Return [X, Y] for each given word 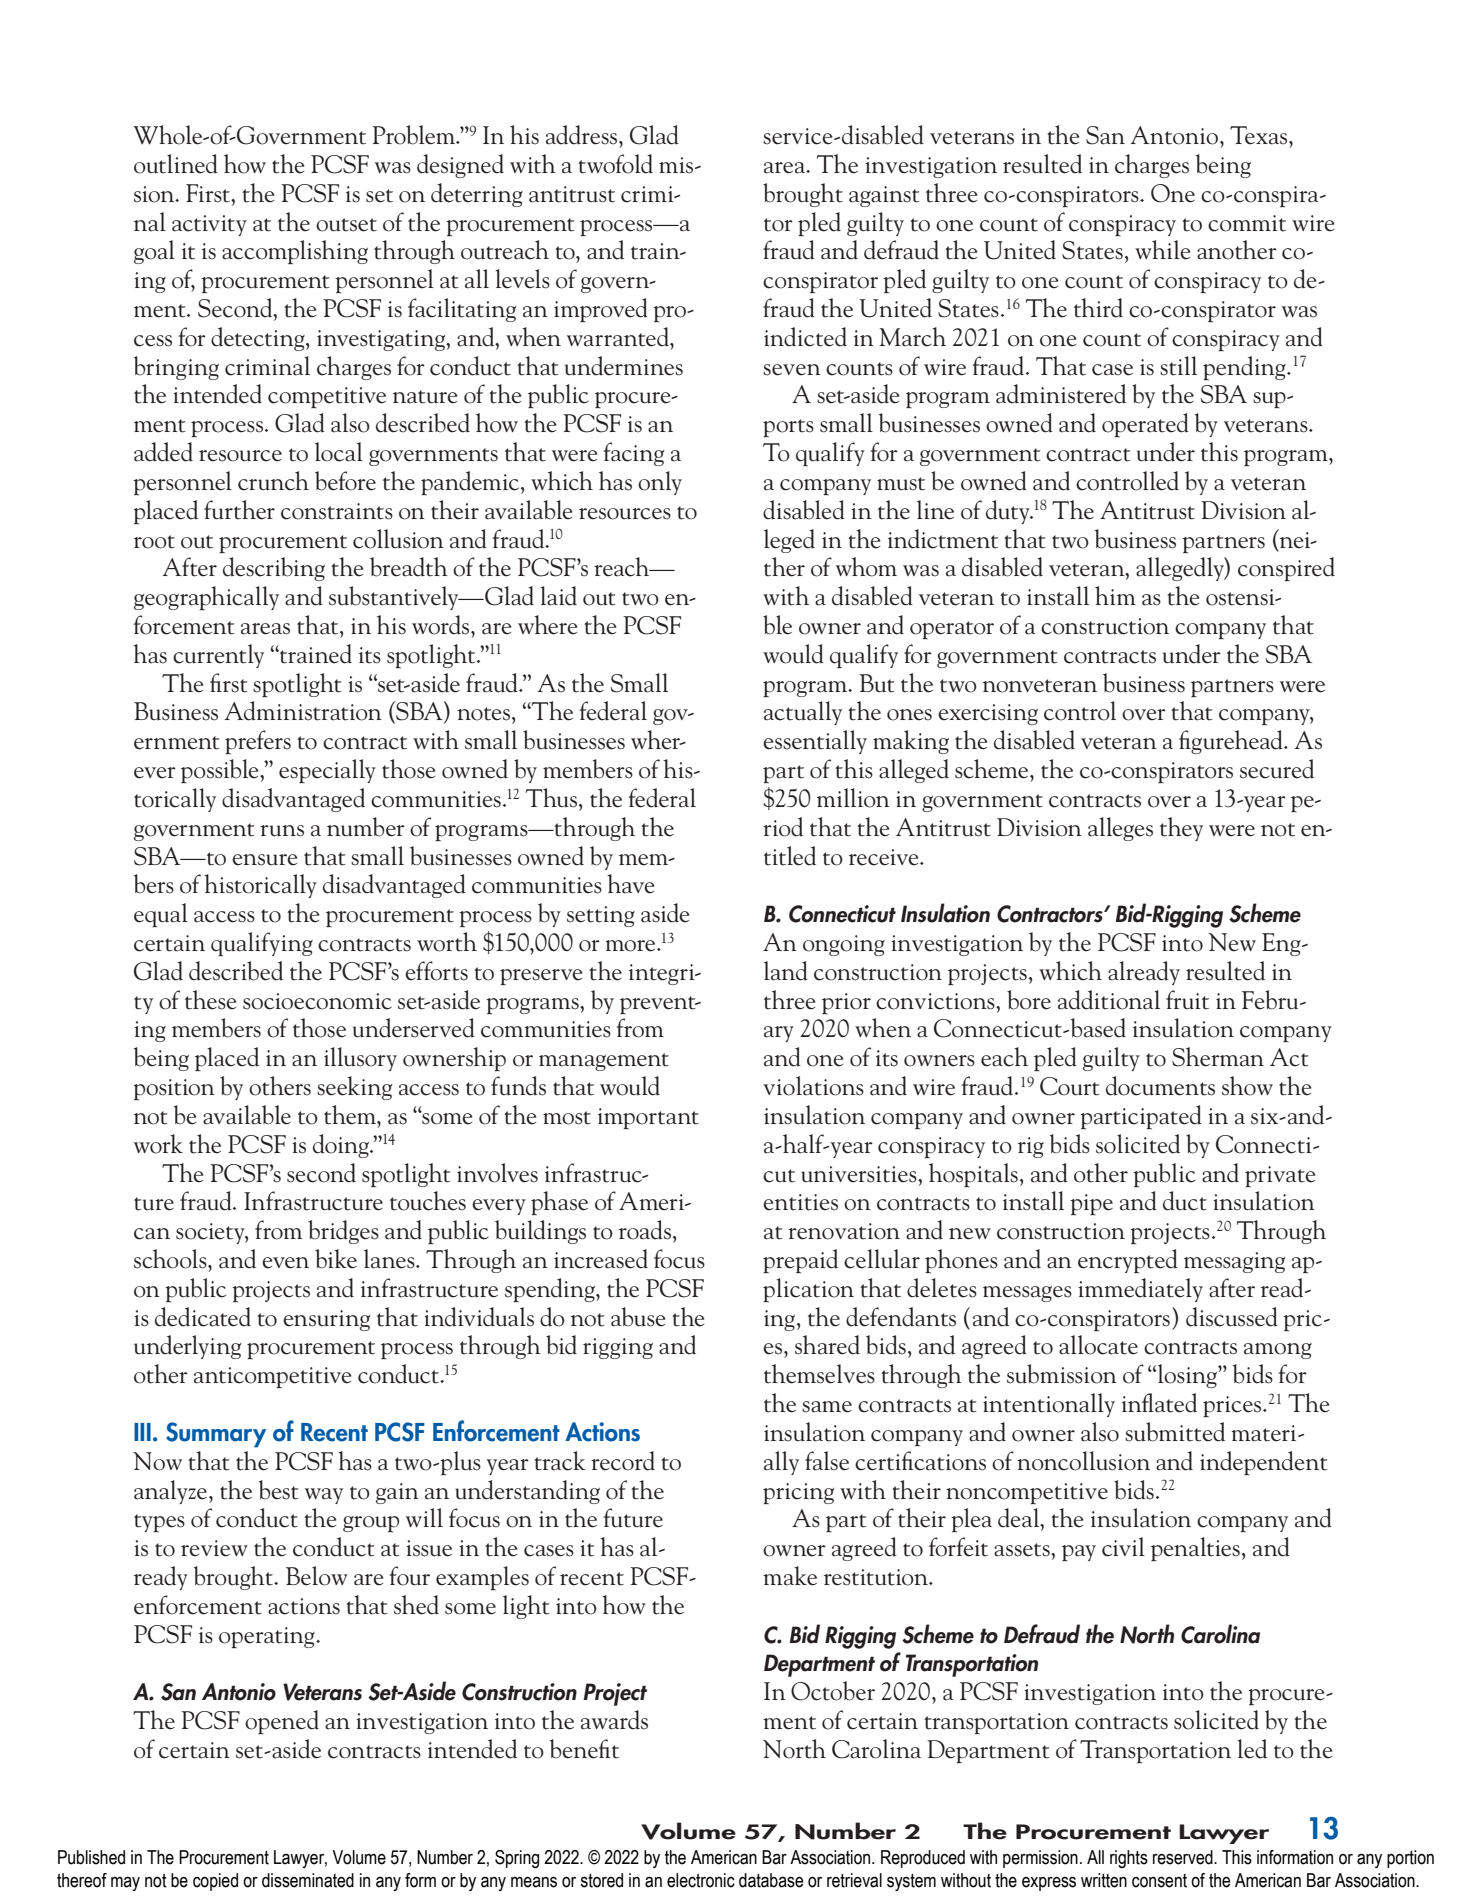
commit [1247, 223]
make [790, 1576]
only [660, 483]
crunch [273, 481]
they [1181, 829]
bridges [343, 1232]
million [853, 798]
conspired [1286, 569]
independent [1264, 1463]
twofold [615, 164]
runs [282, 831]
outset [346, 225]
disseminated [308, 1880]
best [279, 1490]
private [1280, 1176]
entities [800, 1202]
